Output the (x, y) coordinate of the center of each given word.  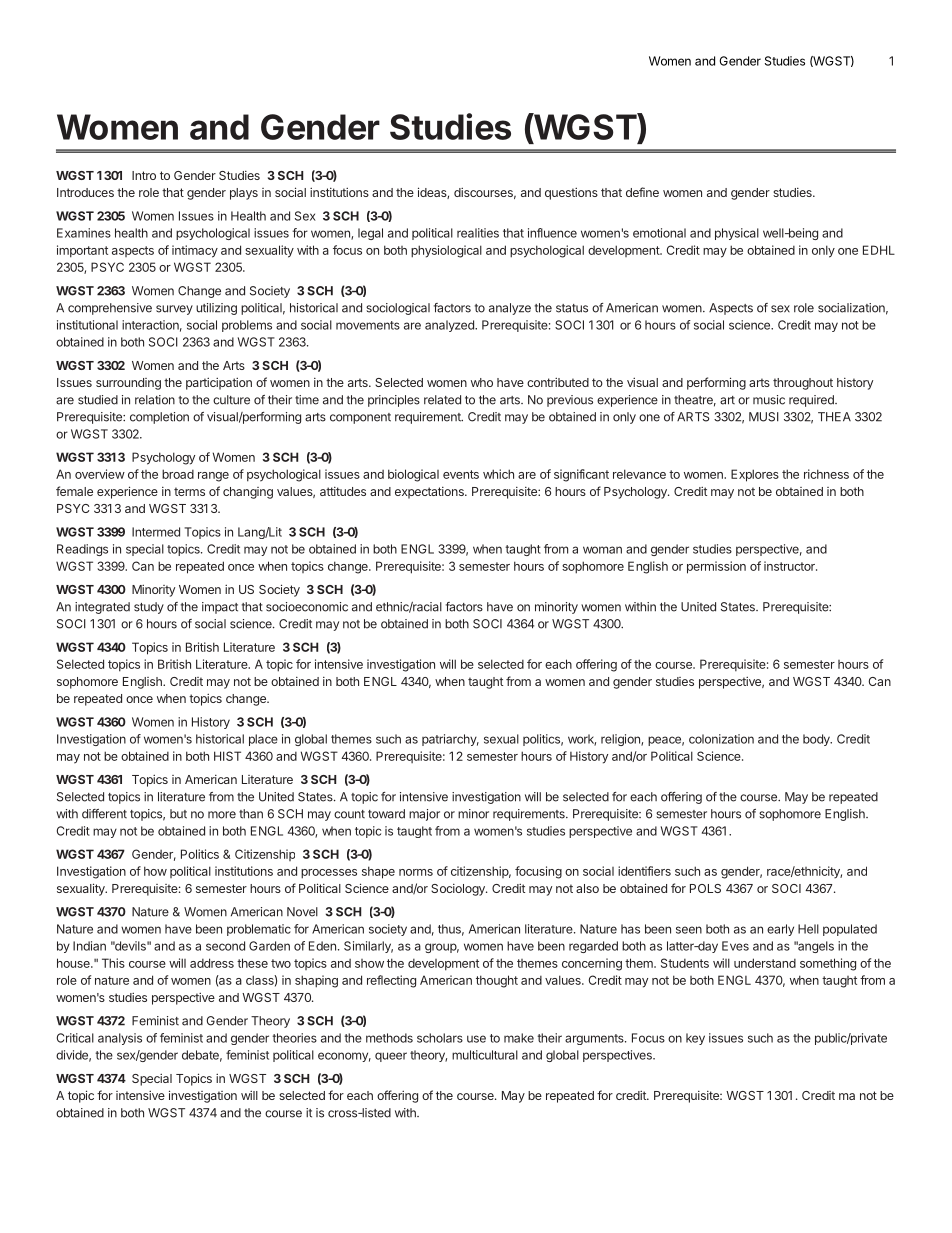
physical (737, 234)
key (695, 1039)
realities (478, 233)
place (263, 740)
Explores (755, 475)
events (461, 474)
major (424, 815)
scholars (440, 1038)
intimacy (195, 251)
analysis (120, 1039)
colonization (721, 739)
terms (189, 491)
